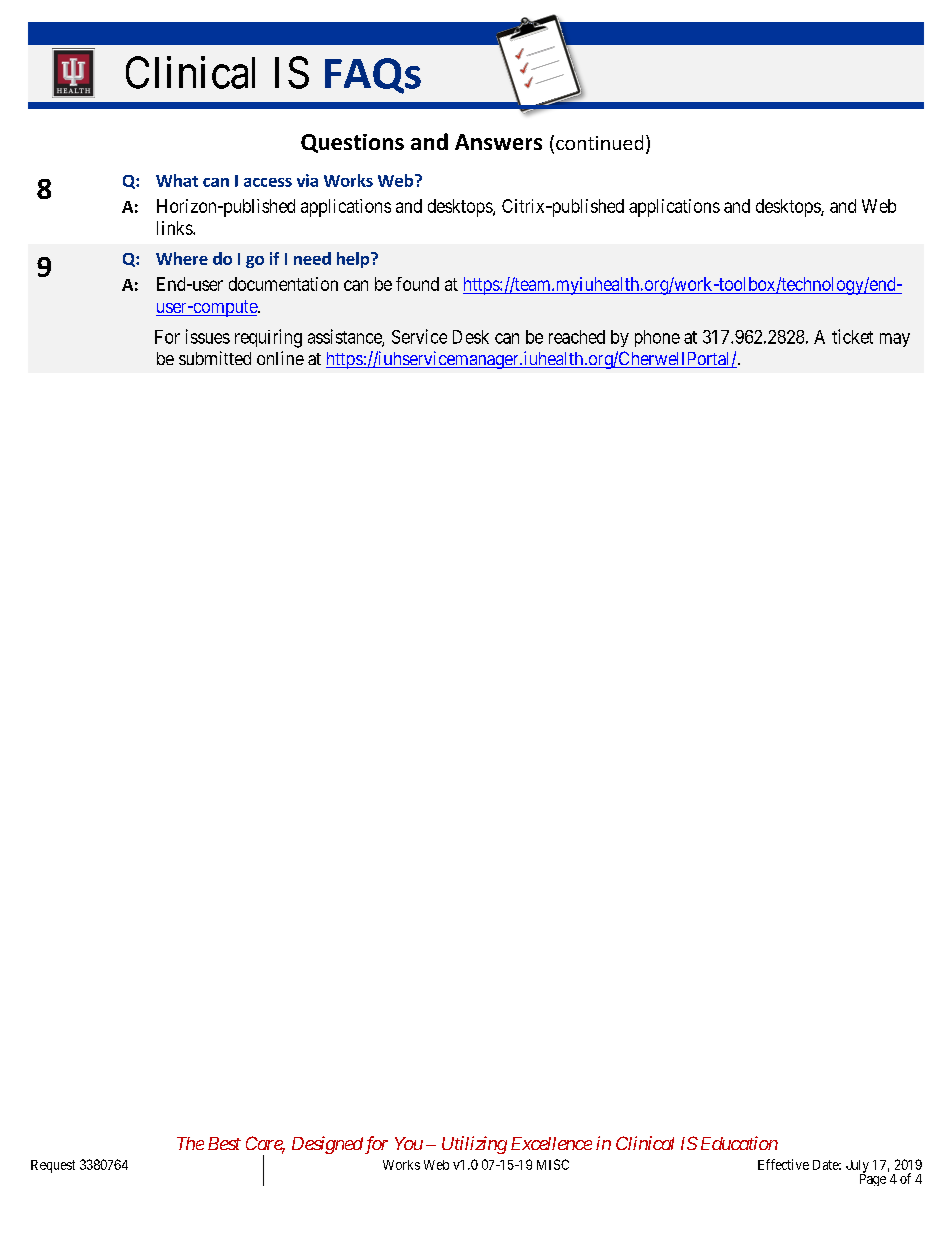 This screenshot has height=1233, width=952. I want to click on The, so click(190, 1143).
